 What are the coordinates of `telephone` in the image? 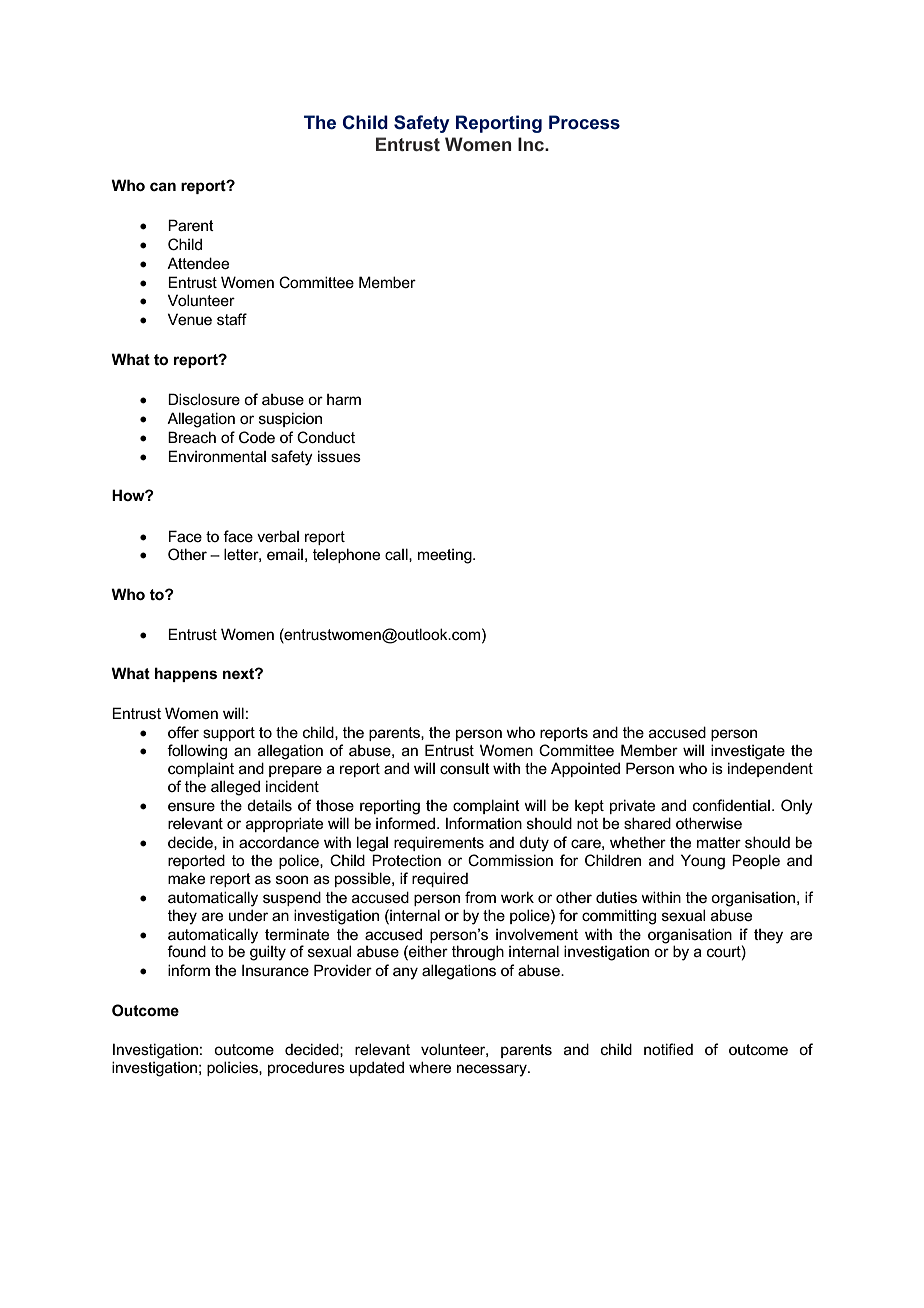 It's located at (346, 555).
